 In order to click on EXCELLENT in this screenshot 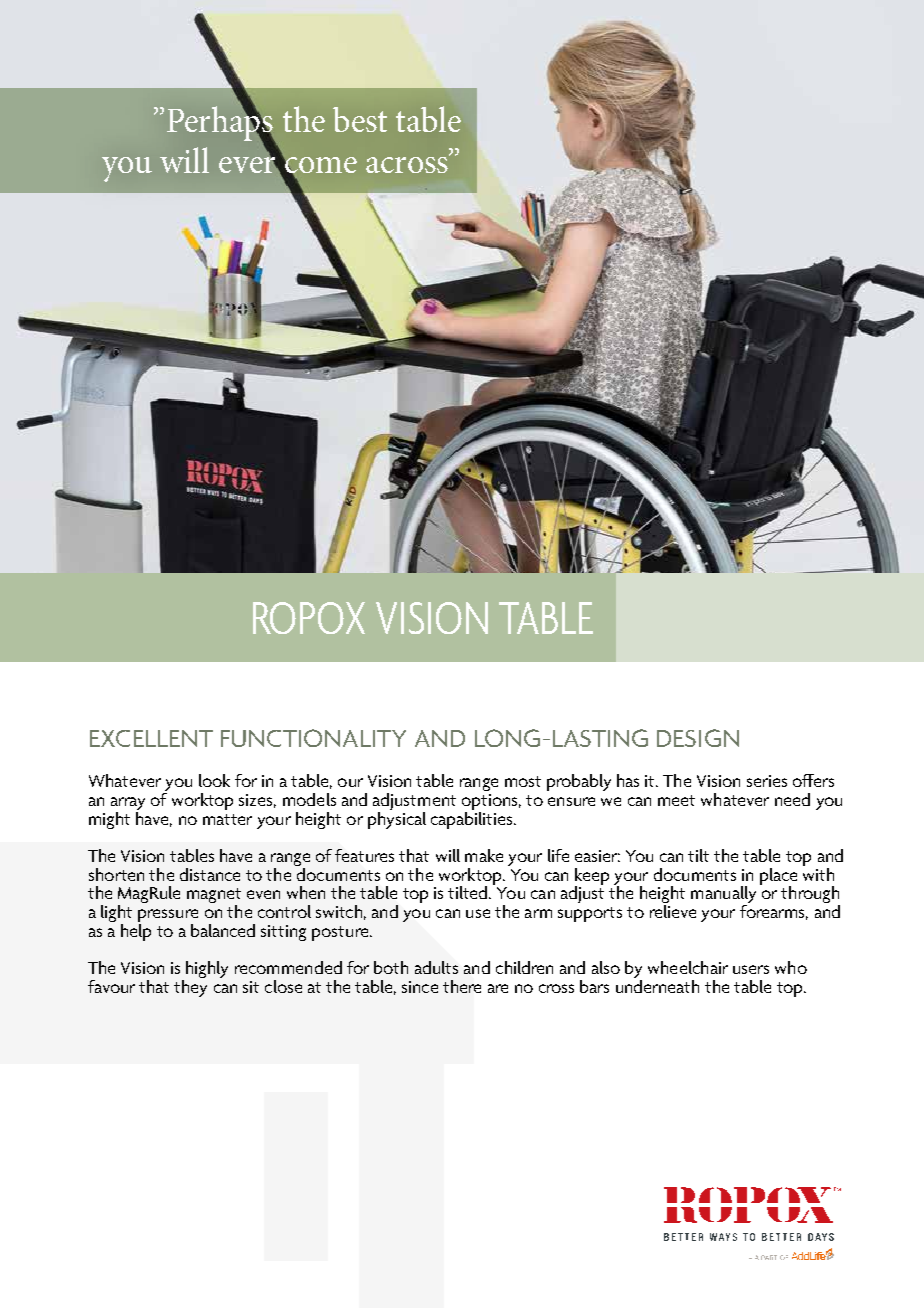, I will do `click(151, 738)`.
